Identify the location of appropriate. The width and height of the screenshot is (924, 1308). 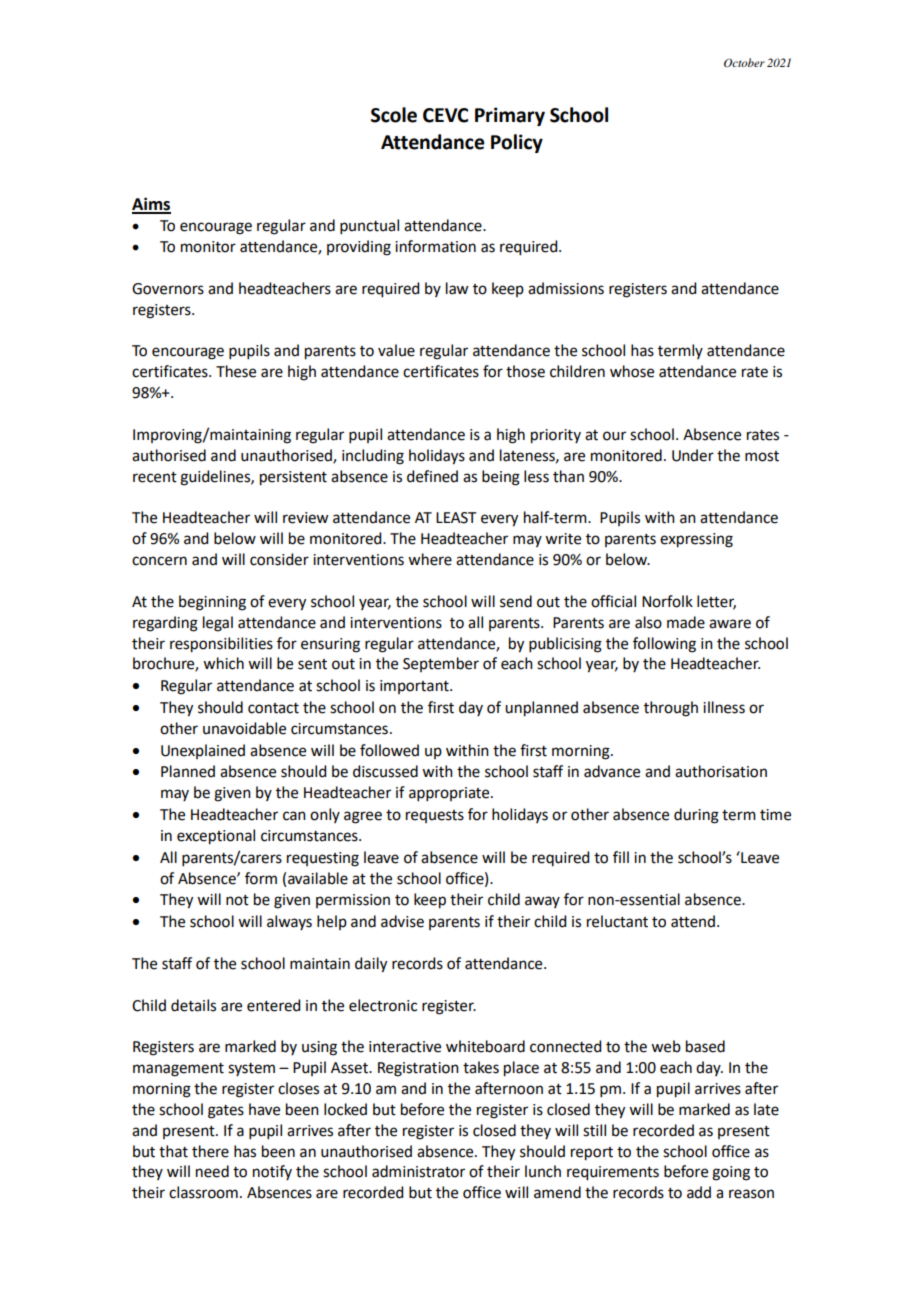
(450, 794).
